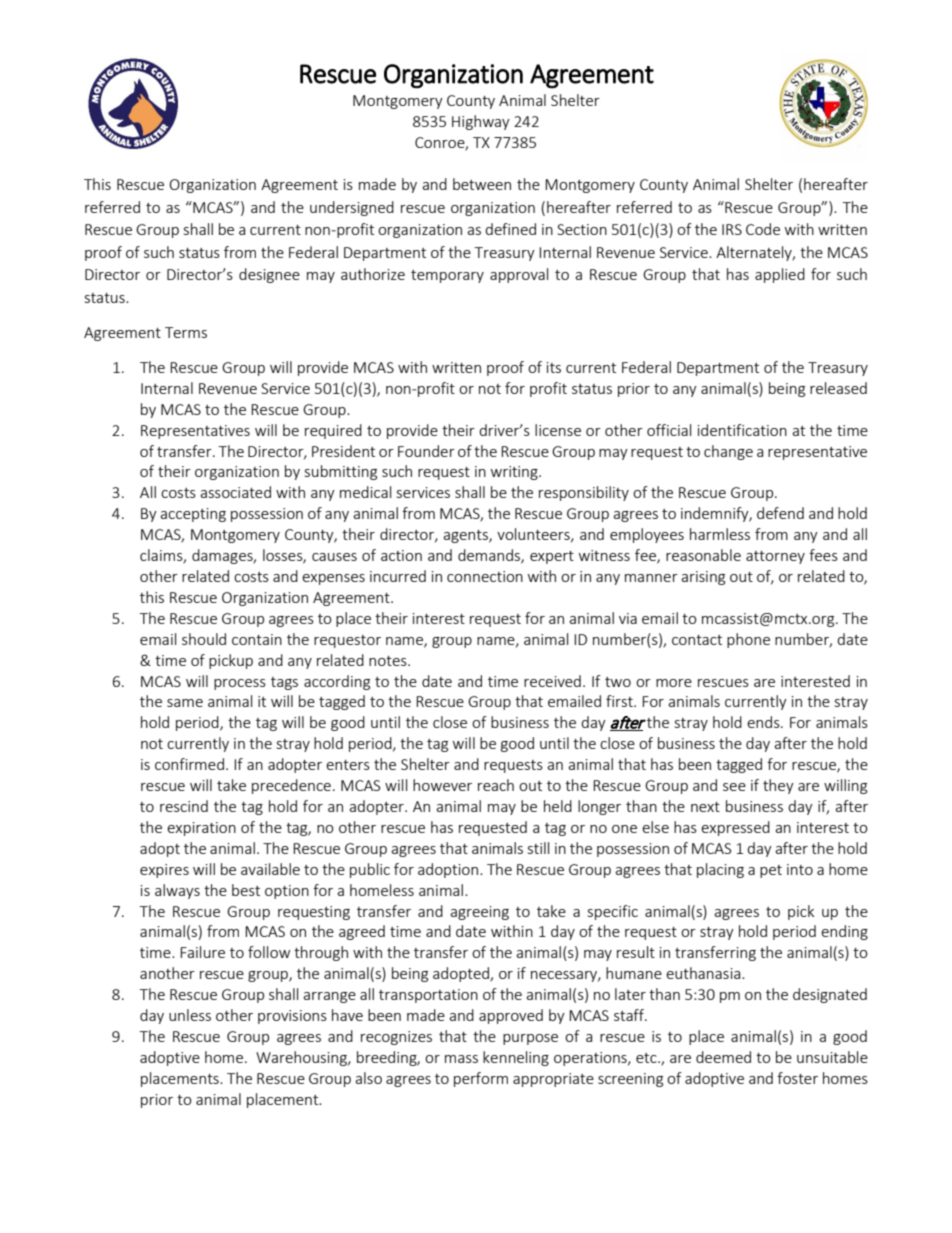 Image resolution: width=952 pixels, height=1233 pixels. What do you see at coordinates (748, 640) in the screenshot?
I see `phone` at bounding box center [748, 640].
